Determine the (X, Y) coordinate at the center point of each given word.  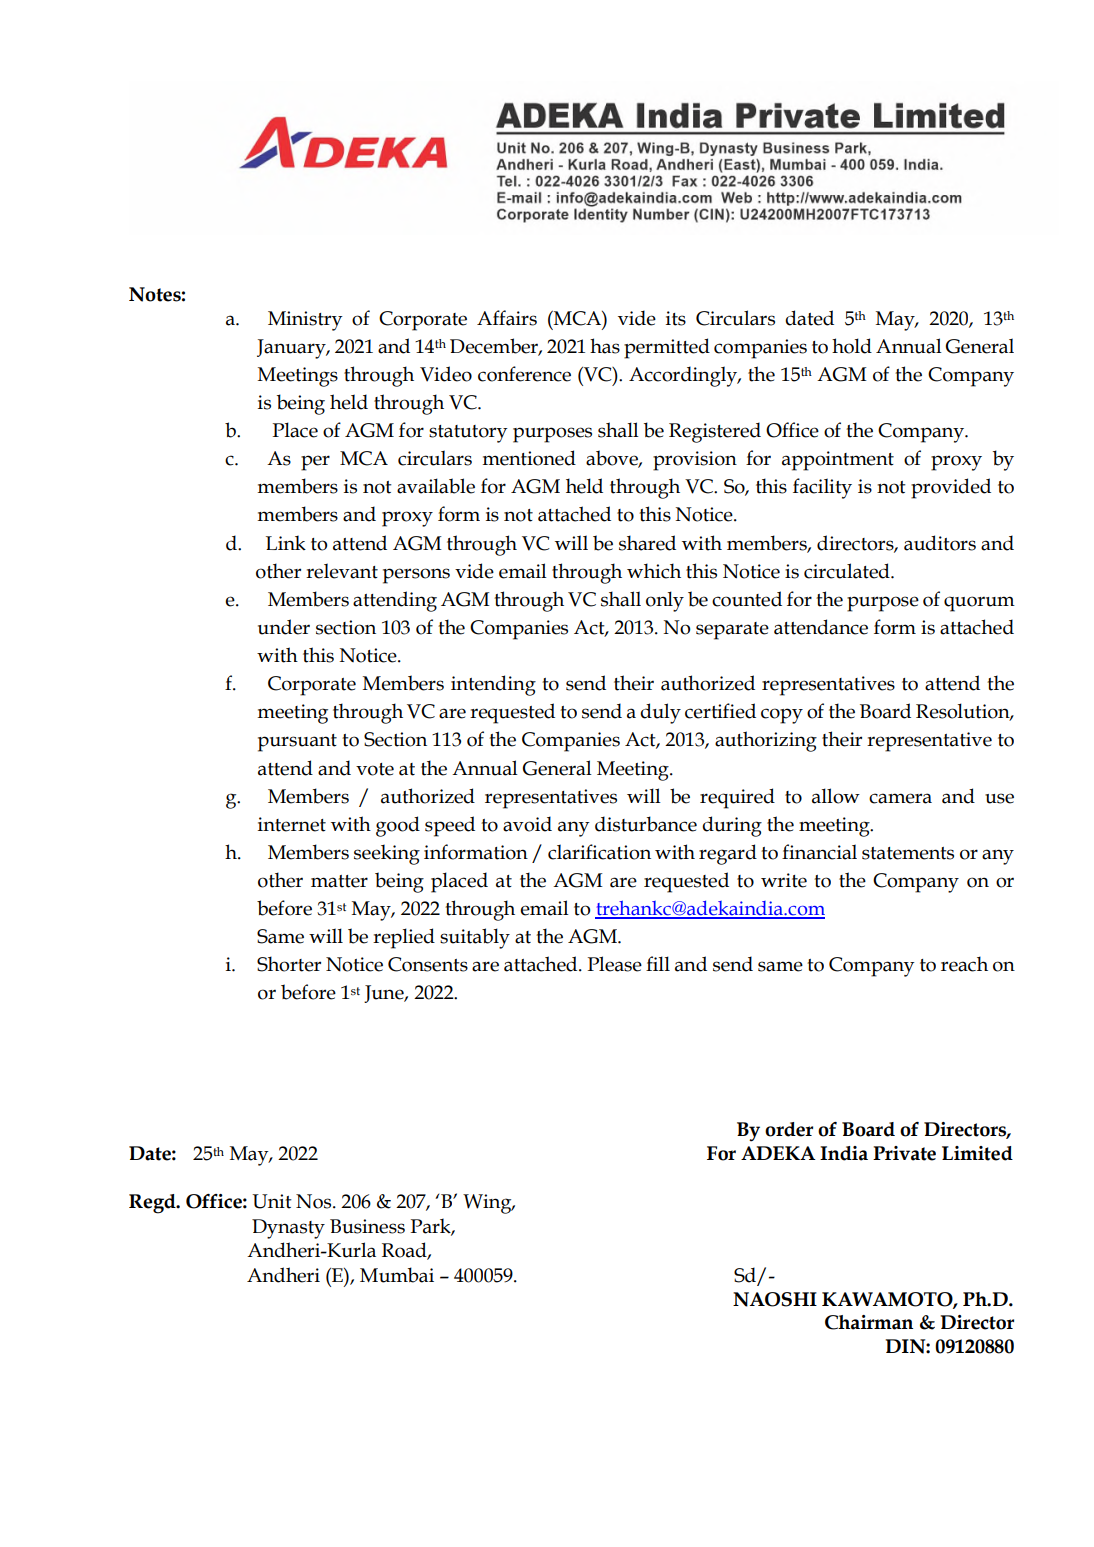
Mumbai (397, 1275)
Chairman (869, 1322)
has (605, 346)
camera (900, 798)
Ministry (305, 321)
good (398, 826)
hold (852, 346)
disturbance (646, 824)
